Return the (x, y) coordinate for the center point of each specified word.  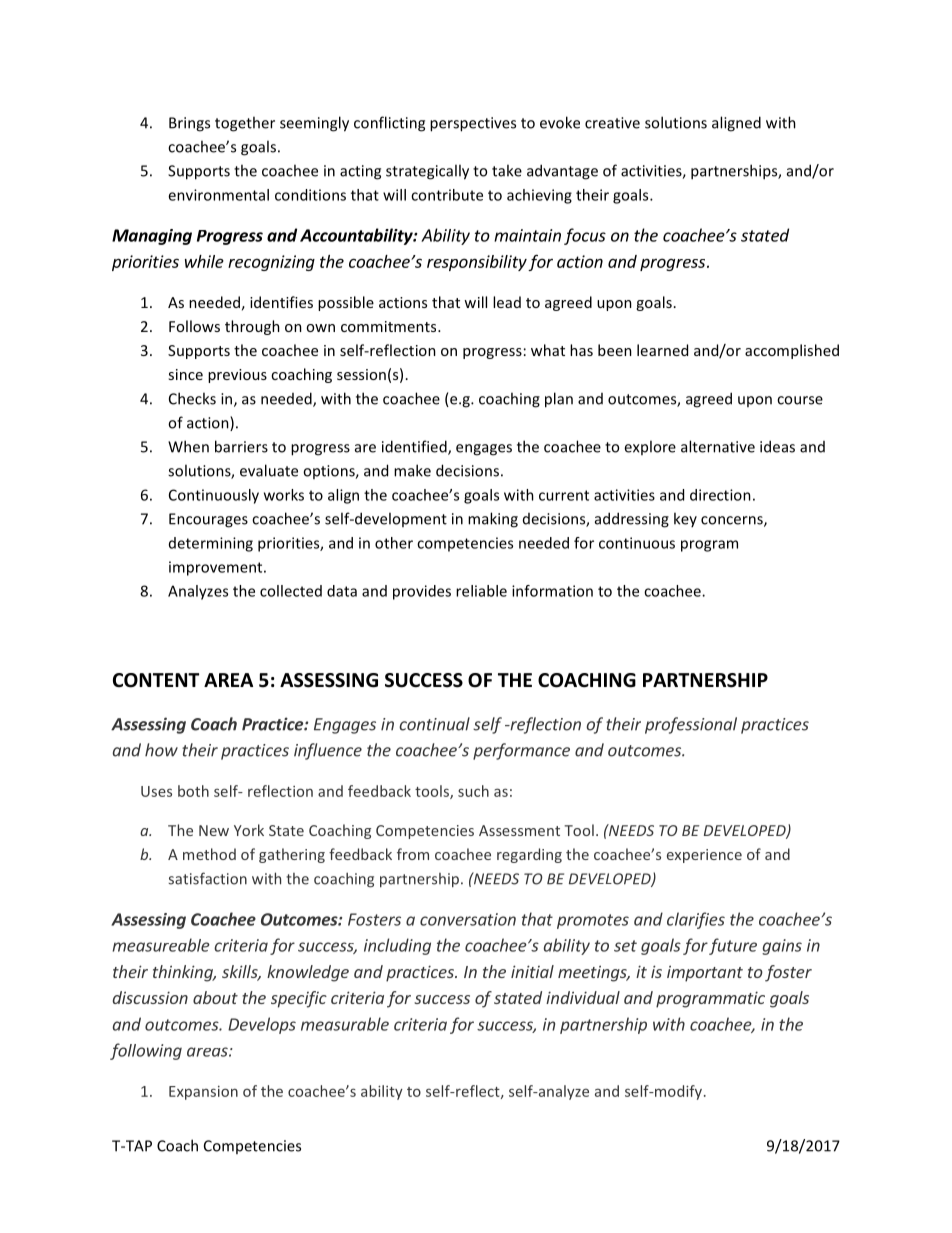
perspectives (473, 124)
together (245, 124)
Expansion (203, 1093)
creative (612, 123)
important (705, 973)
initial (532, 971)
